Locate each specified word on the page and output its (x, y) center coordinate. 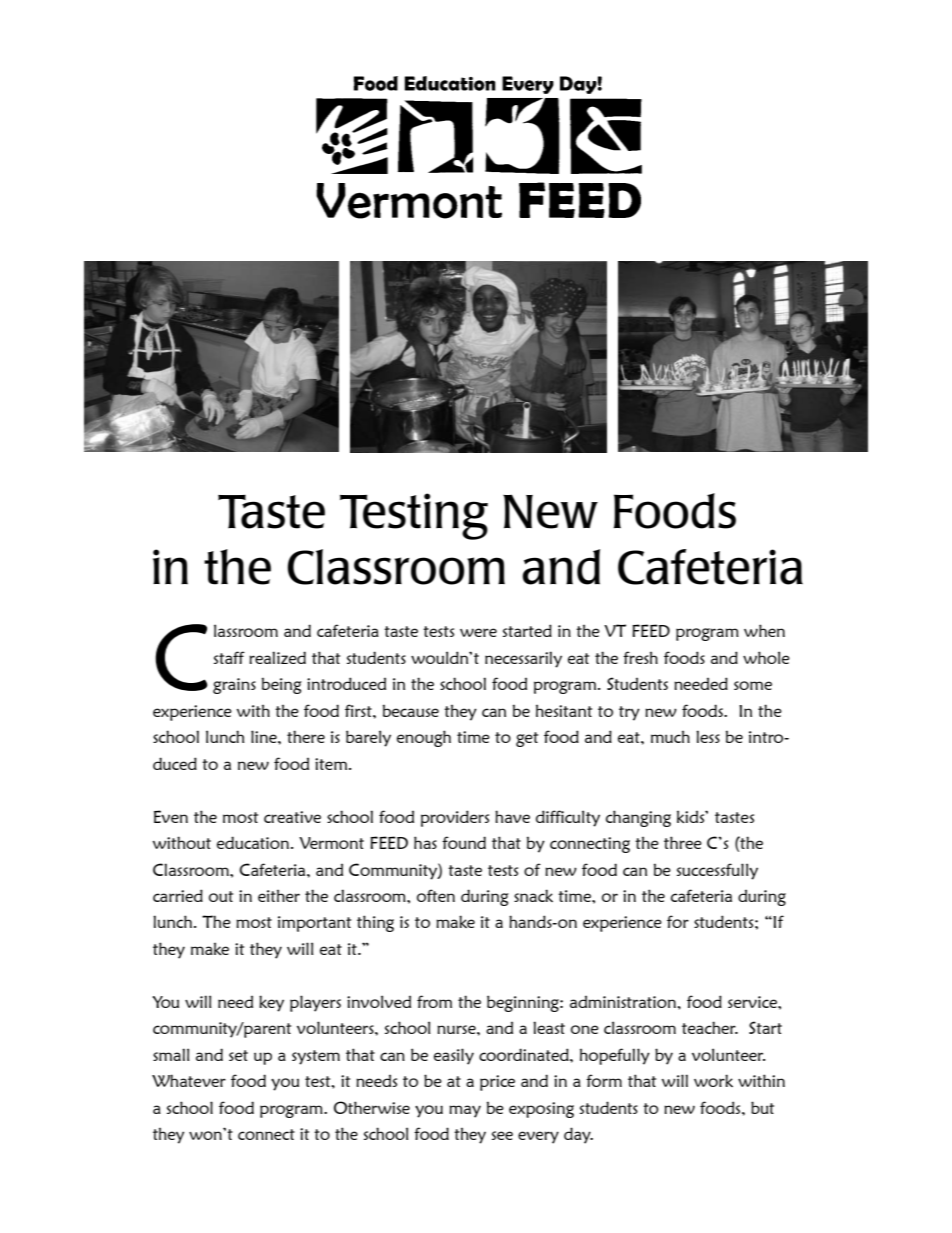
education (253, 842)
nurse (457, 1029)
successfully (717, 871)
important (314, 924)
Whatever (189, 1080)
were (478, 632)
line (265, 736)
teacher (710, 1027)
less (708, 736)
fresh (640, 657)
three (683, 842)
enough (424, 738)
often (436, 895)
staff (229, 657)
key (271, 1003)
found (464, 842)
